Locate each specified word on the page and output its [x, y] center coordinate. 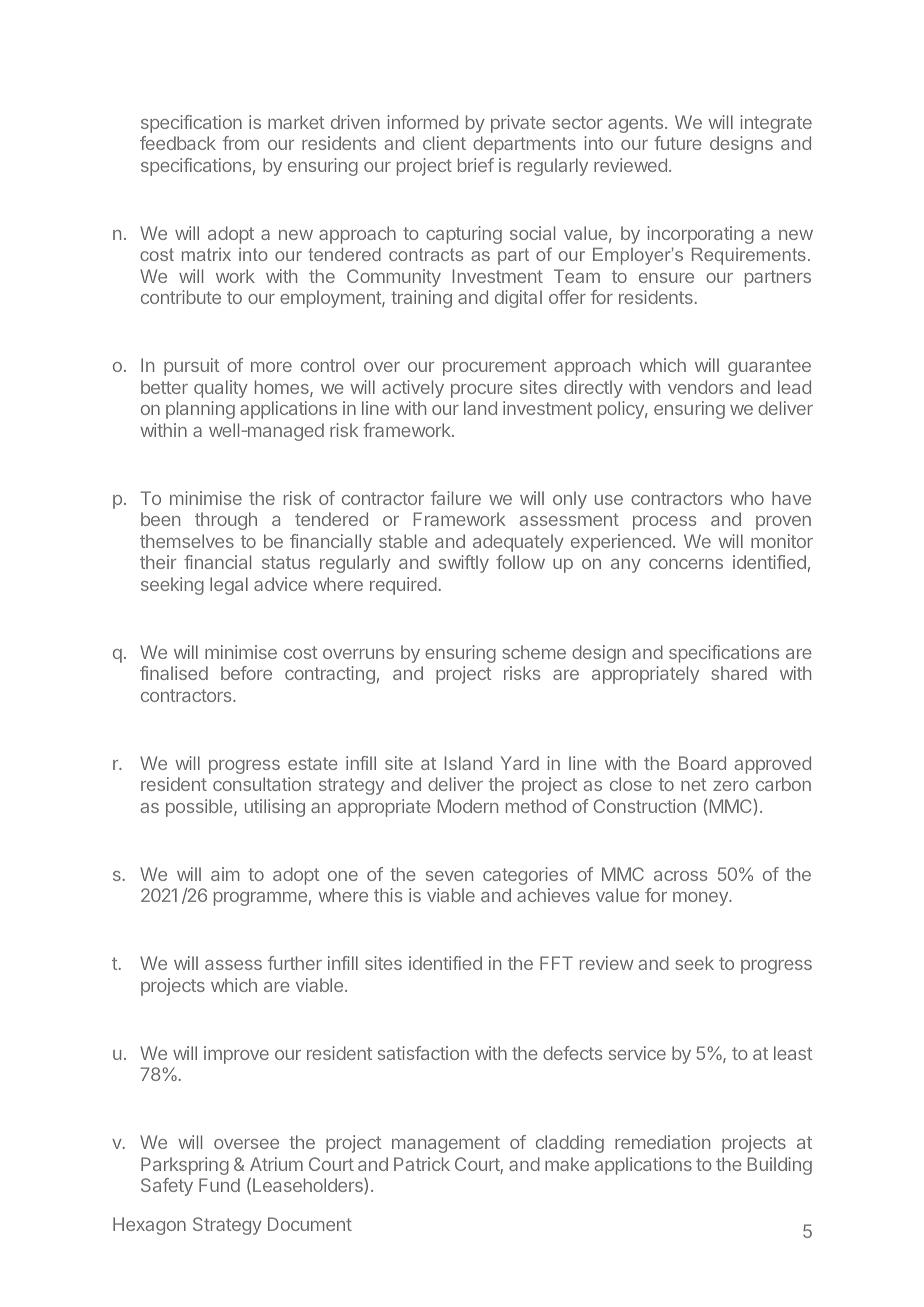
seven [449, 876]
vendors [700, 387]
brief [476, 165]
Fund [219, 1185]
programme [260, 899]
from [241, 143]
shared [739, 673]
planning [200, 410]
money [701, 899]
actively [413, 389]
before [246, 673]
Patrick [422, 1164]
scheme [534, 652]
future [678, 143]
